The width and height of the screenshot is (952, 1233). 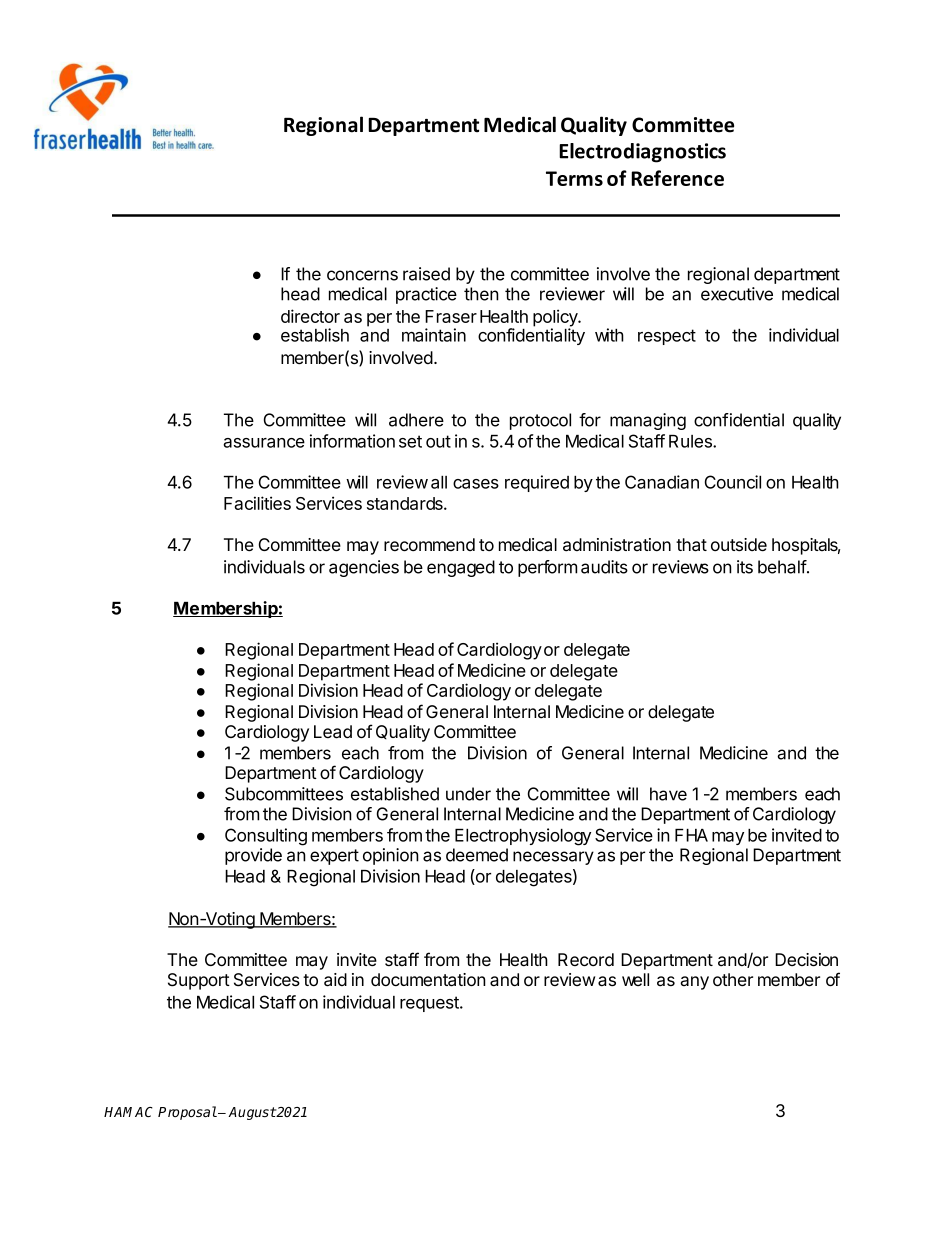 I want to click on request, so click(x=430, y=1004).
